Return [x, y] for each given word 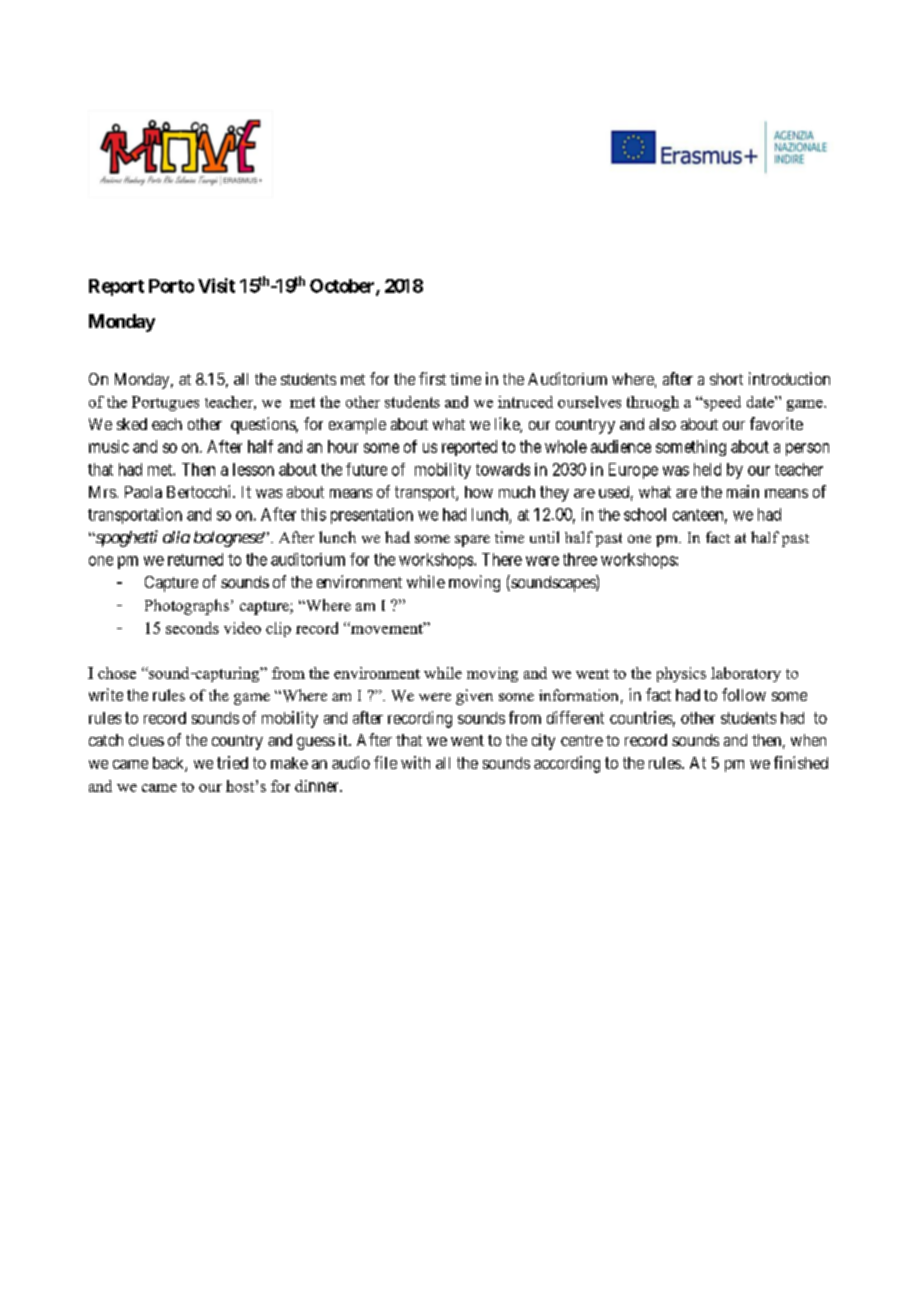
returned [195, 559]
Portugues [165, 403]
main [743, 491]
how [479, 492]
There [502, 559]
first [432, 378]
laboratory [746, 674]
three [580, 559]
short [726, 379]
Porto [171, 286]
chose [117, 673]
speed [721, 403]
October [343, 287]
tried [232, 762]
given [474, 697]
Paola [143, 492]
